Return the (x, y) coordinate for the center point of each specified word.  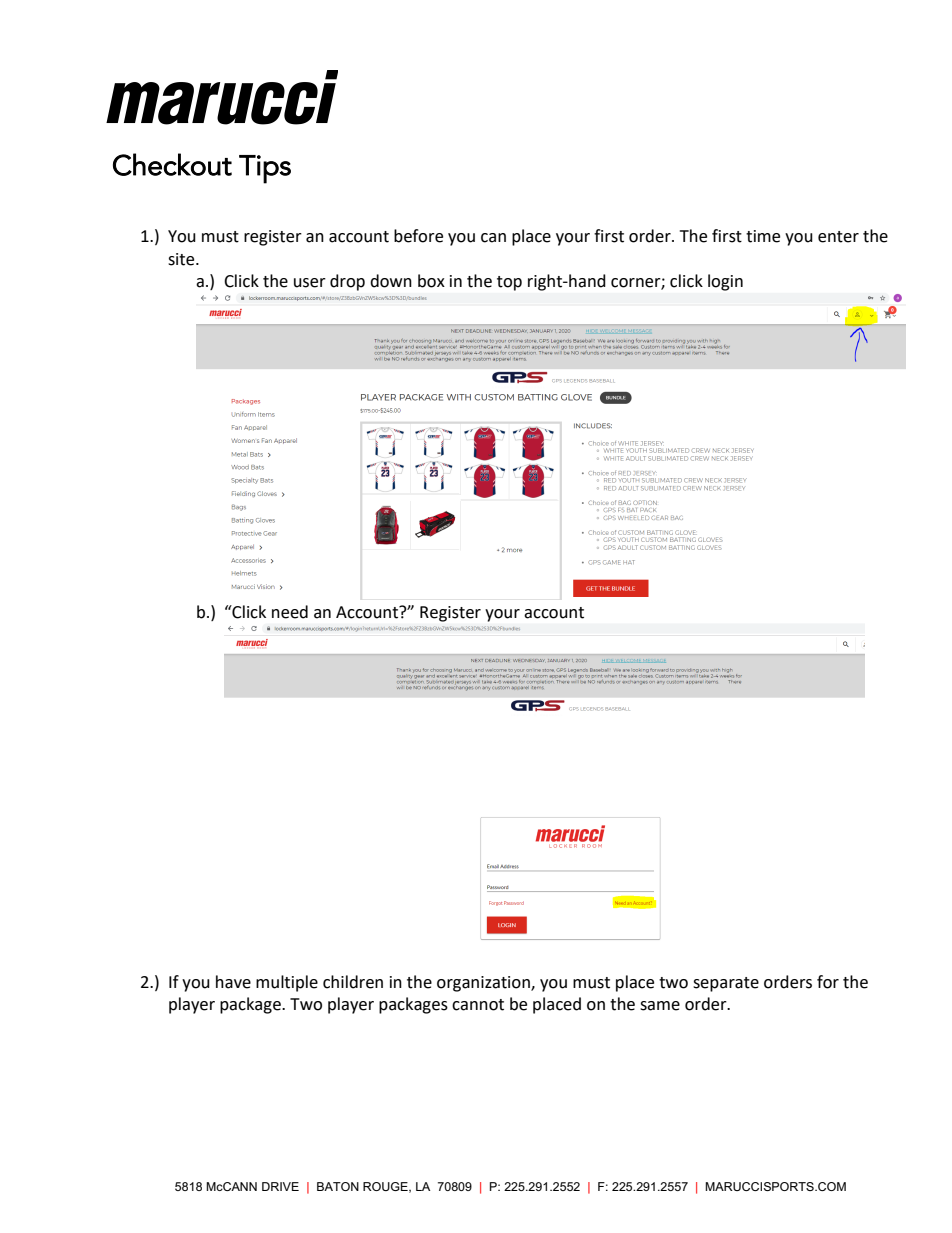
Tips (265, 169)
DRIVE (280, 1186)
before (418, 236)
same (660, 1006)
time (763, 236)
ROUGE (386, 1187)
